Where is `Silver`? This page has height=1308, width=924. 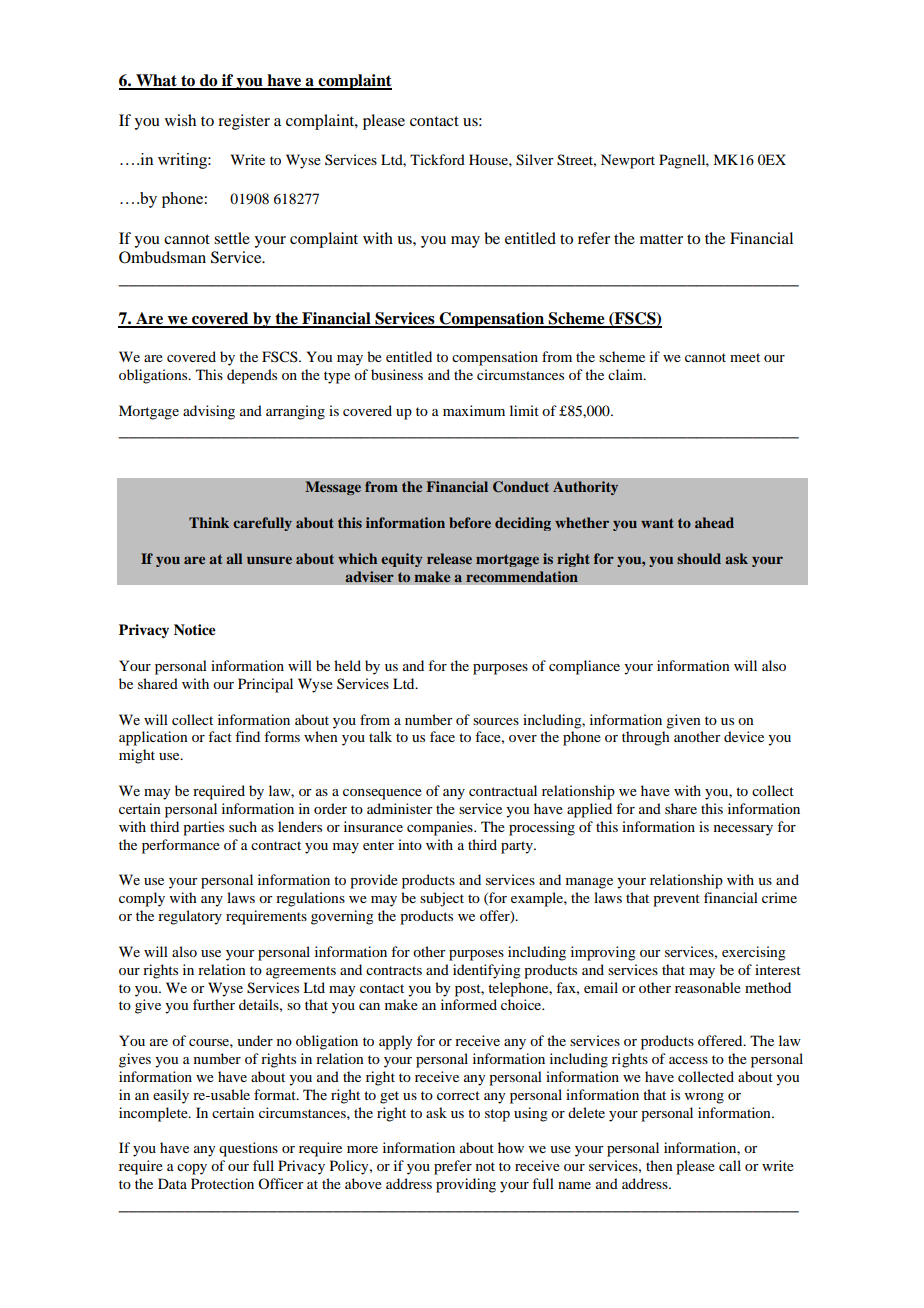 Silver is located at coordinates (535, 160).
